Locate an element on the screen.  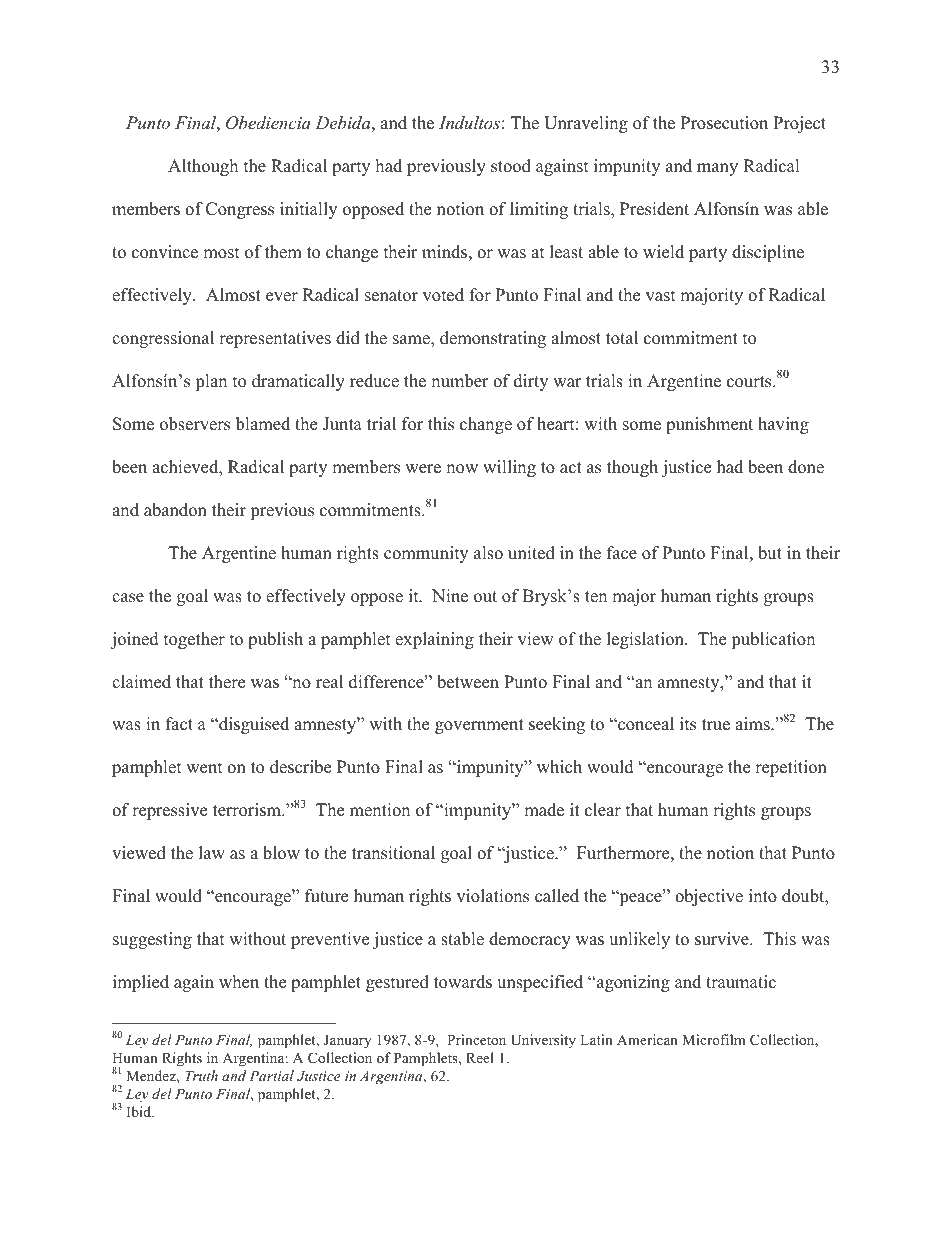
many is located at coordinates (717, 169).
